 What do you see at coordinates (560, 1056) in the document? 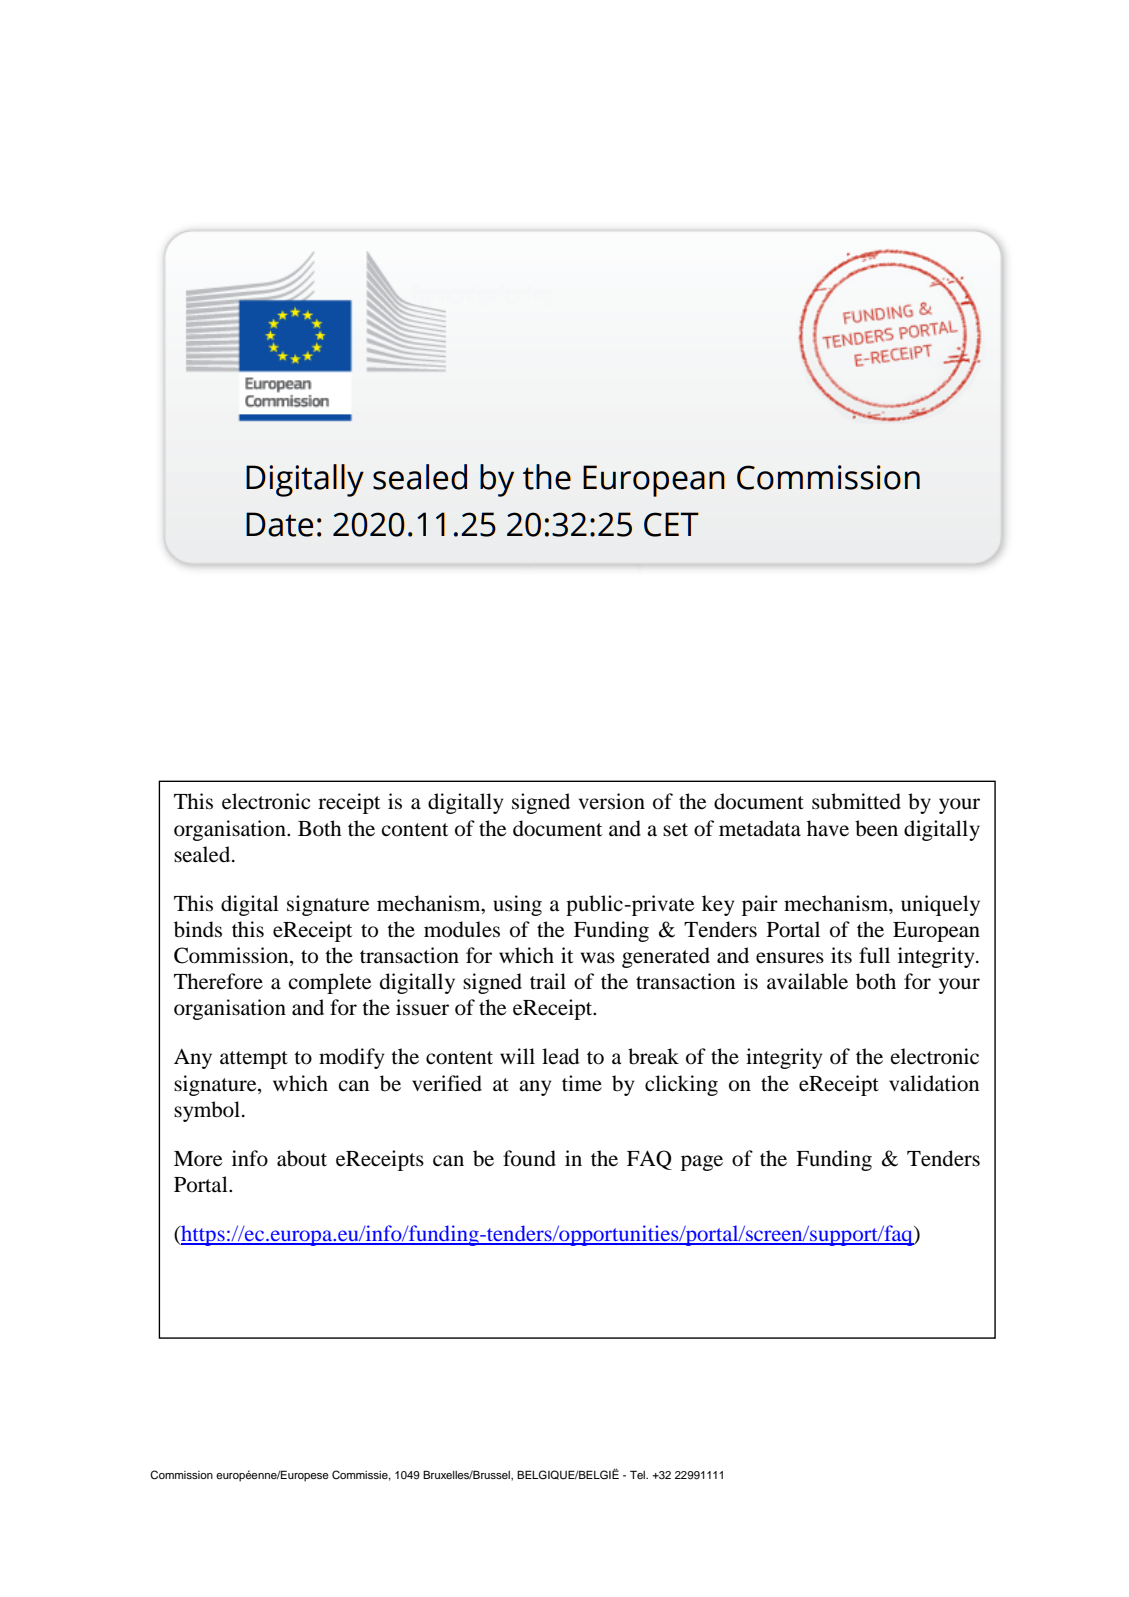
I see `lead` at bounding box center [560, 1056].
